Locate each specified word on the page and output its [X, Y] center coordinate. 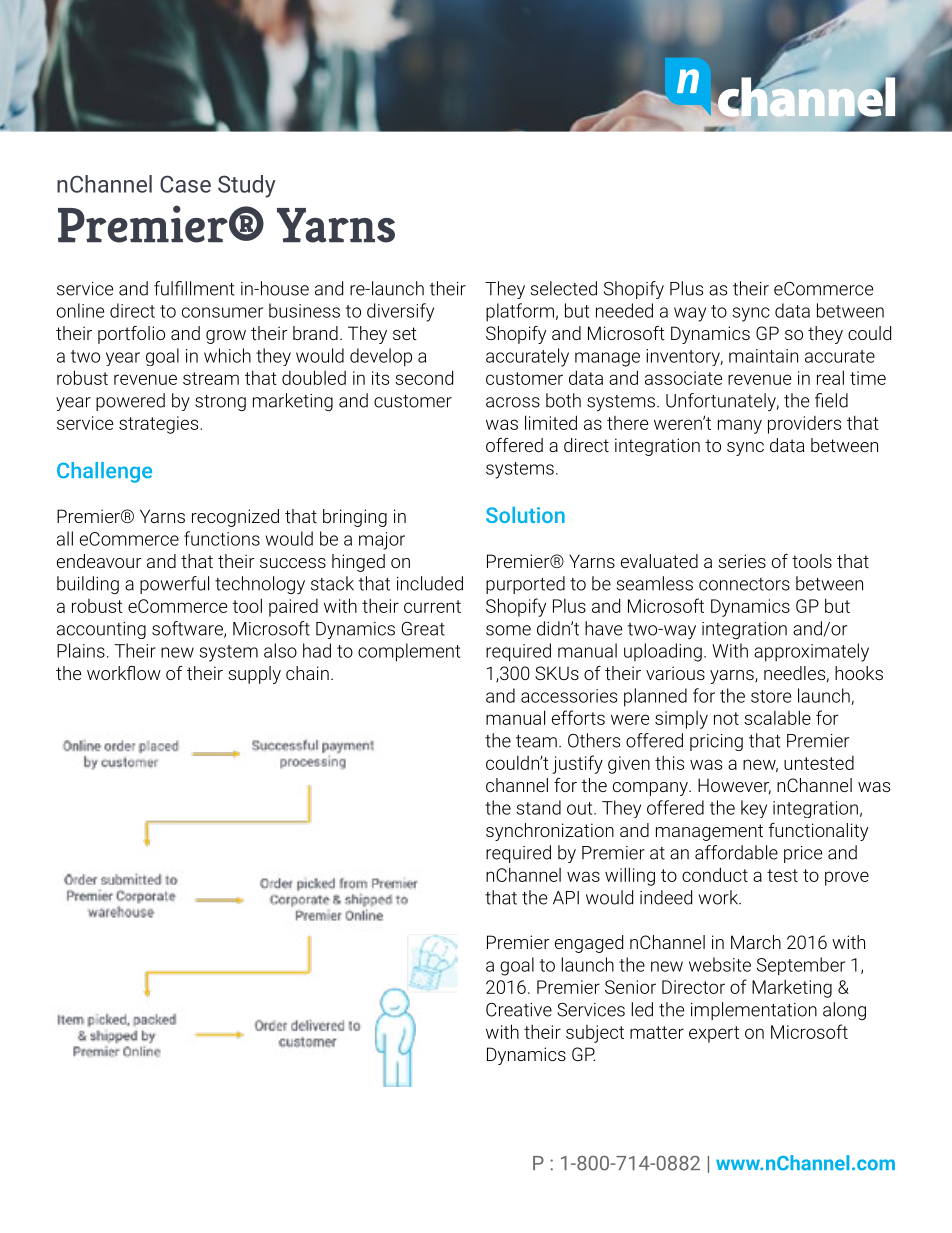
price [803, 854]
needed [624, 310]
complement [409, 652]
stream [211, 378]
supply [254, 675]
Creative [519, 1010]
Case [185, 184]
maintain [763, 356]
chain [307, 673]
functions [222, 538]
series [742, 561]
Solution [525, 515]
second [424, 377]
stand [538, 807]
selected [564, 288]
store [771, 696]
